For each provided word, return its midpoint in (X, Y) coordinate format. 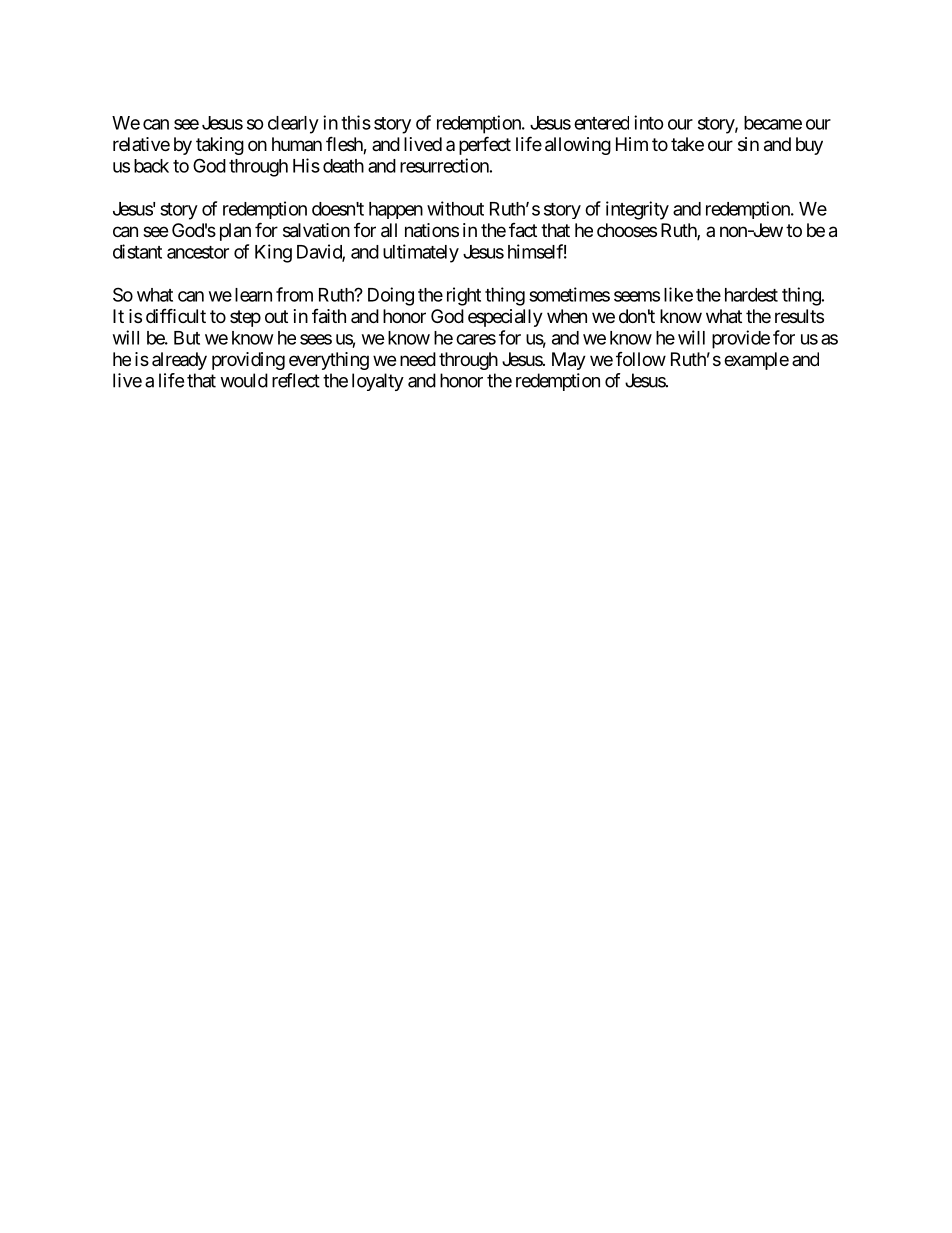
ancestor (198, 252)
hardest (751, 295)
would (244, 380)
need (418, 359)
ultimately (421, 253)
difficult (176, 315)
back (151, 166)
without (455, 208)
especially (505, 318)
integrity (637, 210)
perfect (485, 145)
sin (748, 144)
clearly (293, 125)
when (567, 316)
